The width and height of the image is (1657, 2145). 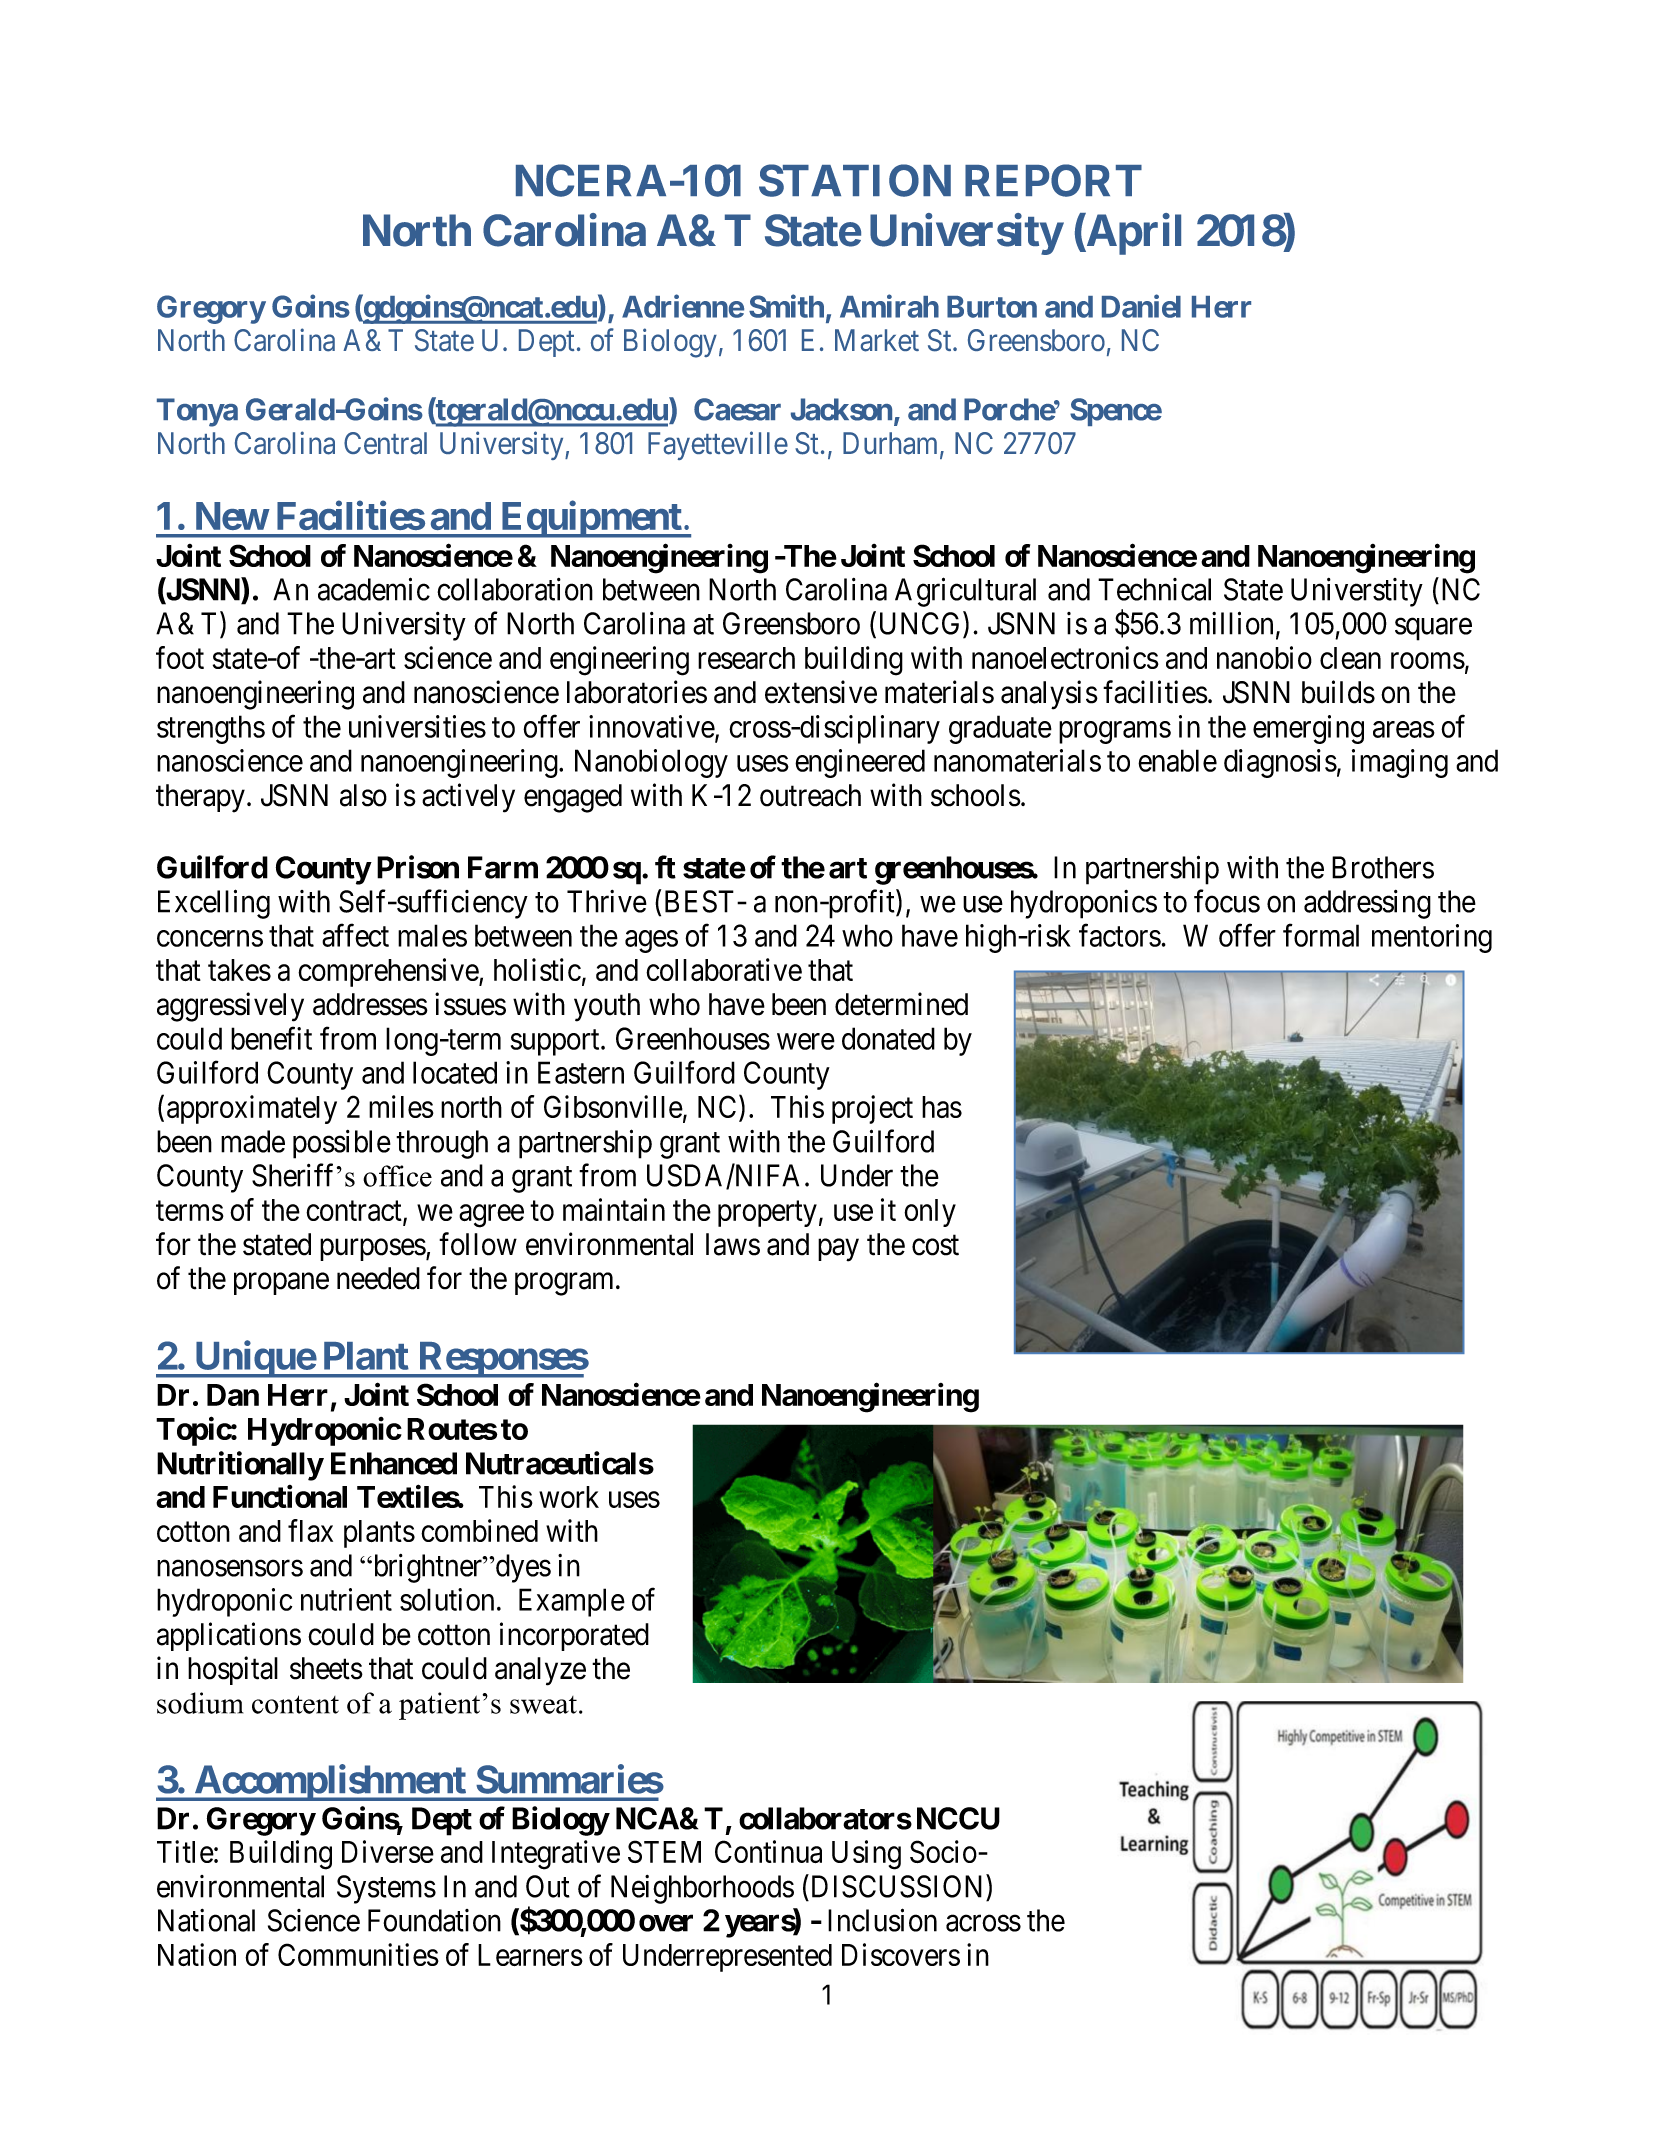 What do you see at coordinates (897, 1886) in the image?
I see `DISCUSSION` at bounding box center [897, 1886].
